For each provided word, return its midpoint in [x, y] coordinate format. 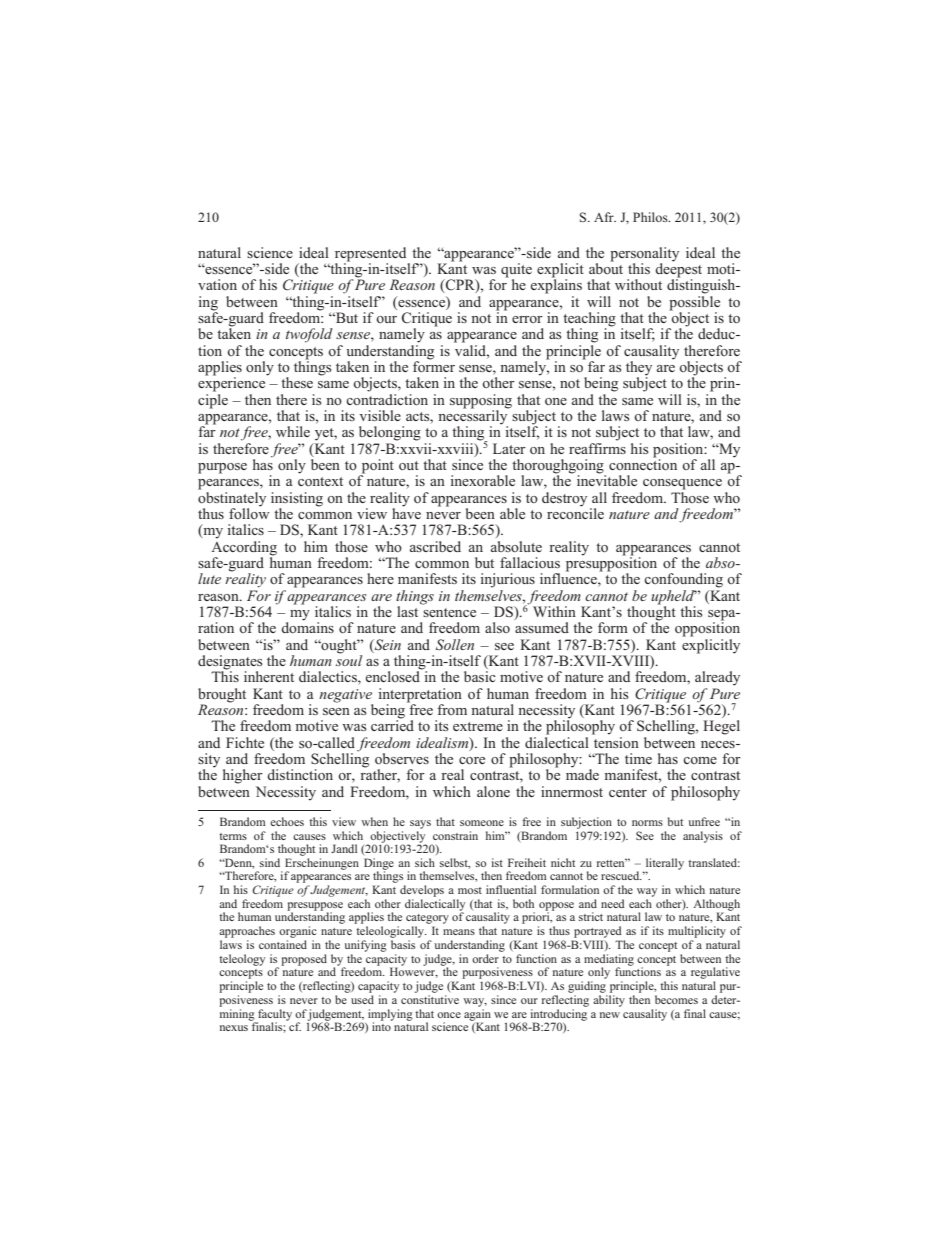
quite [516, 271]
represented [372, 255]
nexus [234, 1028]
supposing [481, 401]
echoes [287, 821]
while [293, 431]
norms [647, 823]
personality [644, 255]
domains [307, 626]
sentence [449, 612]
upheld [674, 597]
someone [482, 823]
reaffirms [597, 447]
